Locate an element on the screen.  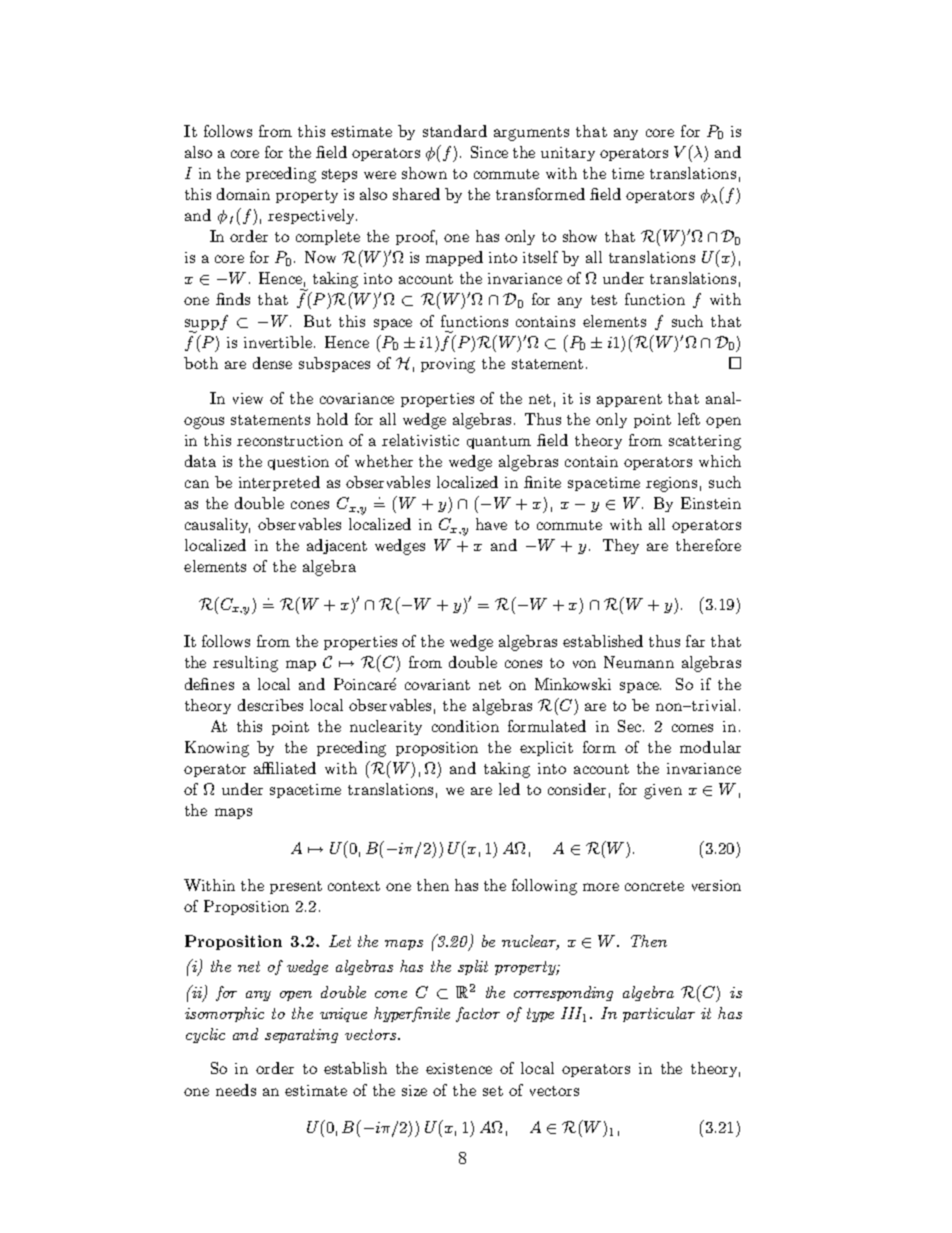
standard is located at coordinates (455, 131).
